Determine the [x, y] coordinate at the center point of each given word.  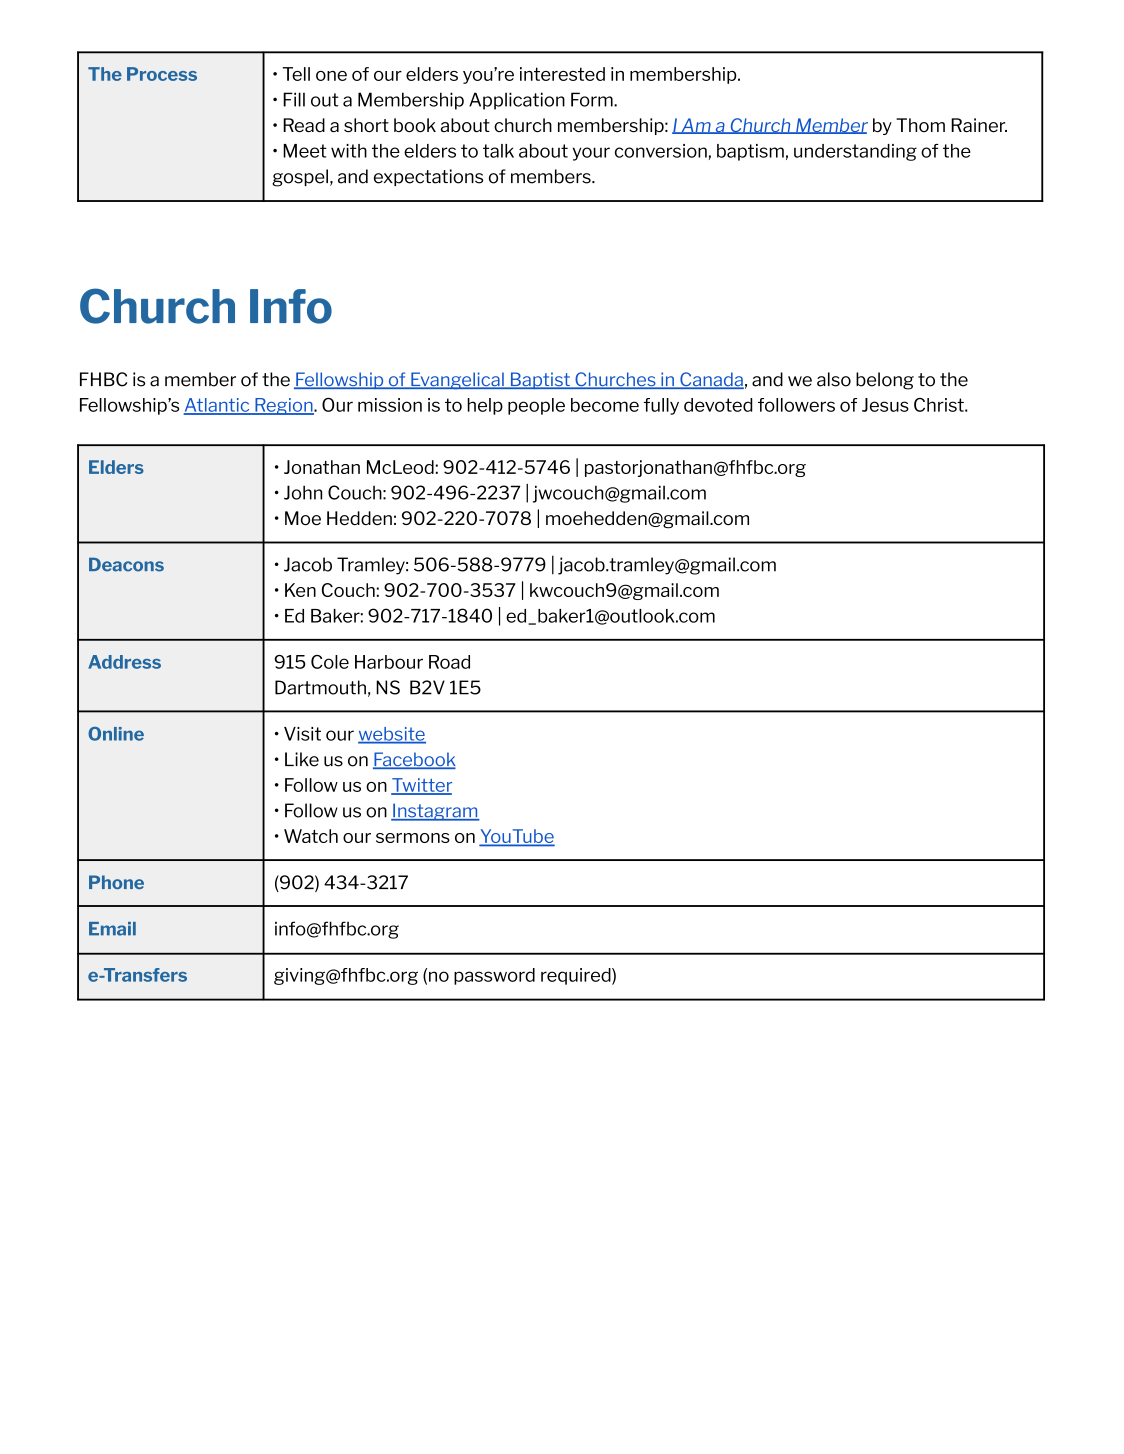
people [536, 406]
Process [162, 74]
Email [112, 929]
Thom [920, 125]
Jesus [885, 405]
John [303, 492]
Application [517, 101]
